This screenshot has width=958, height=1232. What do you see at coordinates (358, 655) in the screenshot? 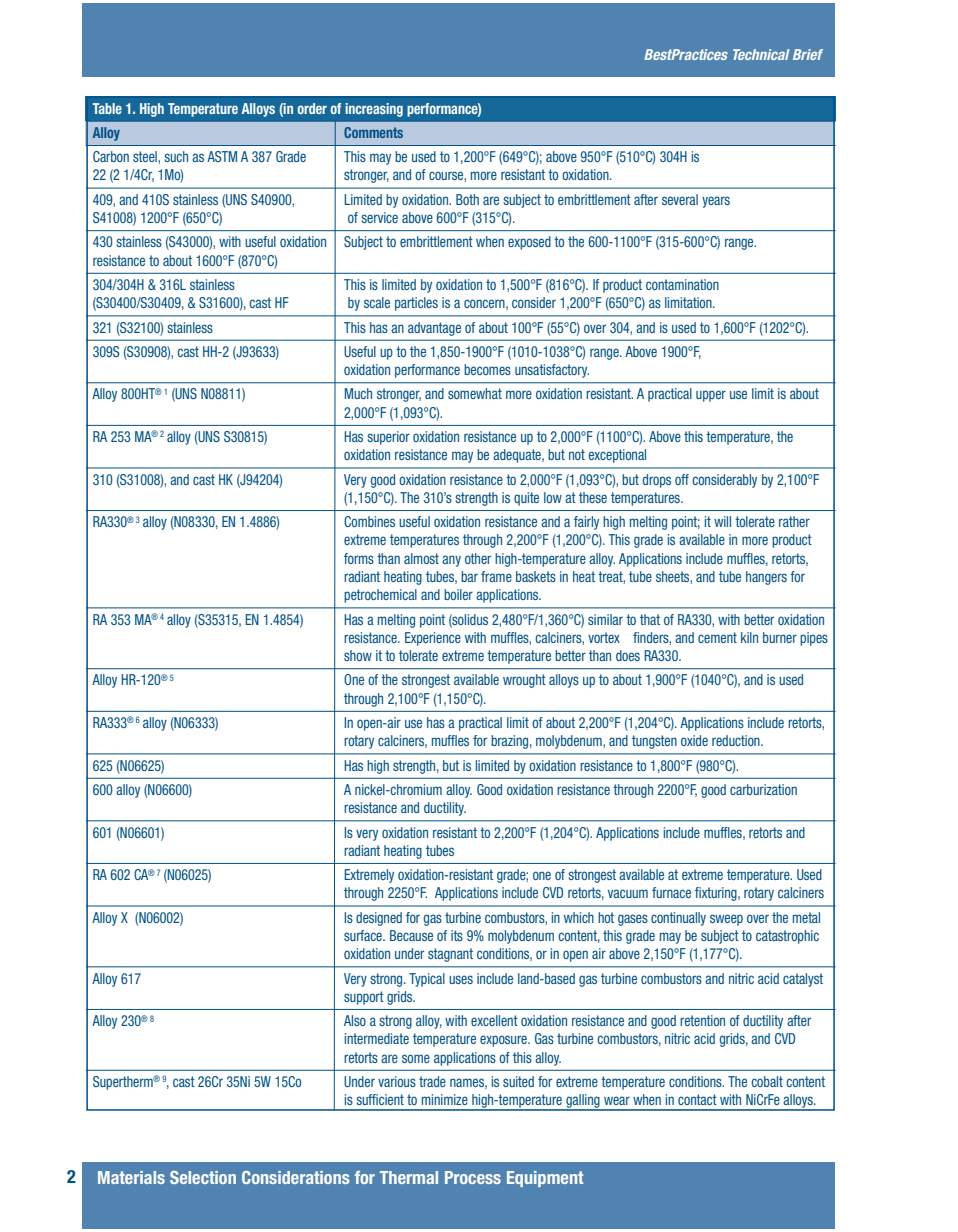
I see `show` at bounding box center [358, 655].
